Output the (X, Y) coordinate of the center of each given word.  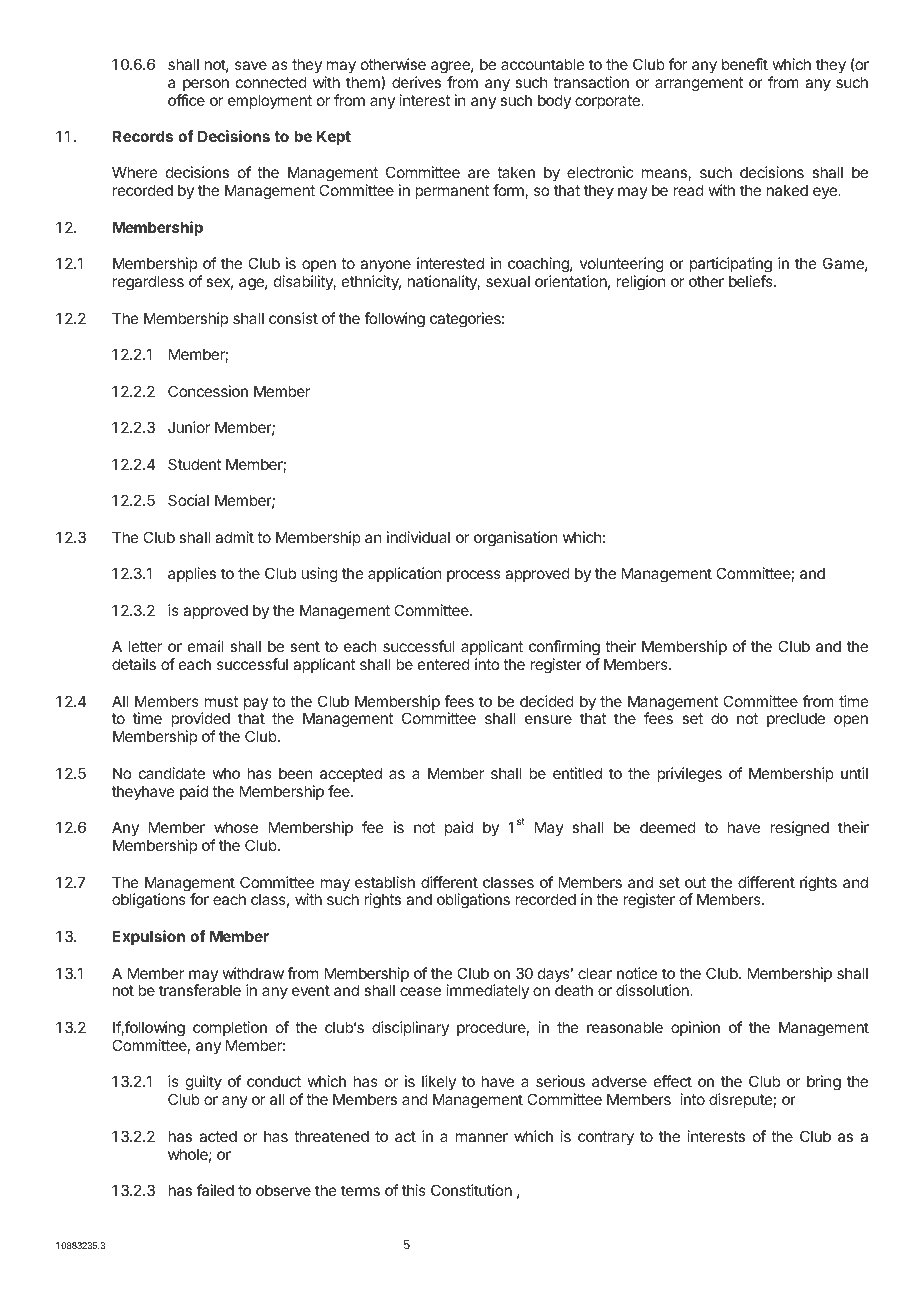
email (206, 646)
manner (482, 1137)
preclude (796, 719)
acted (218, 1136)
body (554, 101)
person (206, 85)
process (474, 576)
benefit (745, 64)
